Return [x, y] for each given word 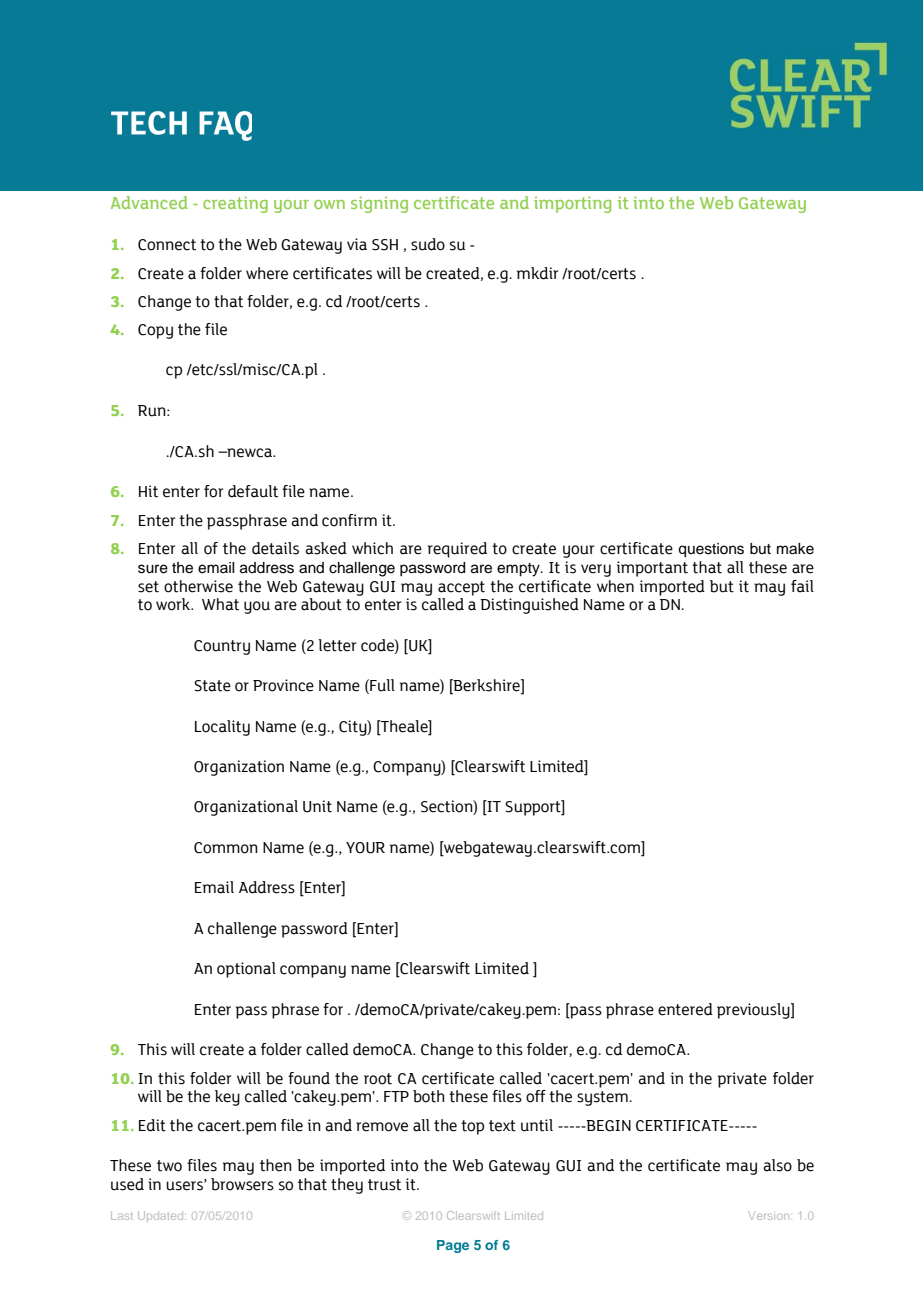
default [253, 491]
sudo [428, 244]
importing [572, 204]
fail [802, 586]
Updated [162, 1215]
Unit [317, 806]
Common [226, 848]
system [603, 1098]
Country [222, 647]
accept [461, 588]
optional [246, 970]
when [615, 586]
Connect [167, 245]
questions [711, 550]
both [428, 1096]
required [457, 550]
